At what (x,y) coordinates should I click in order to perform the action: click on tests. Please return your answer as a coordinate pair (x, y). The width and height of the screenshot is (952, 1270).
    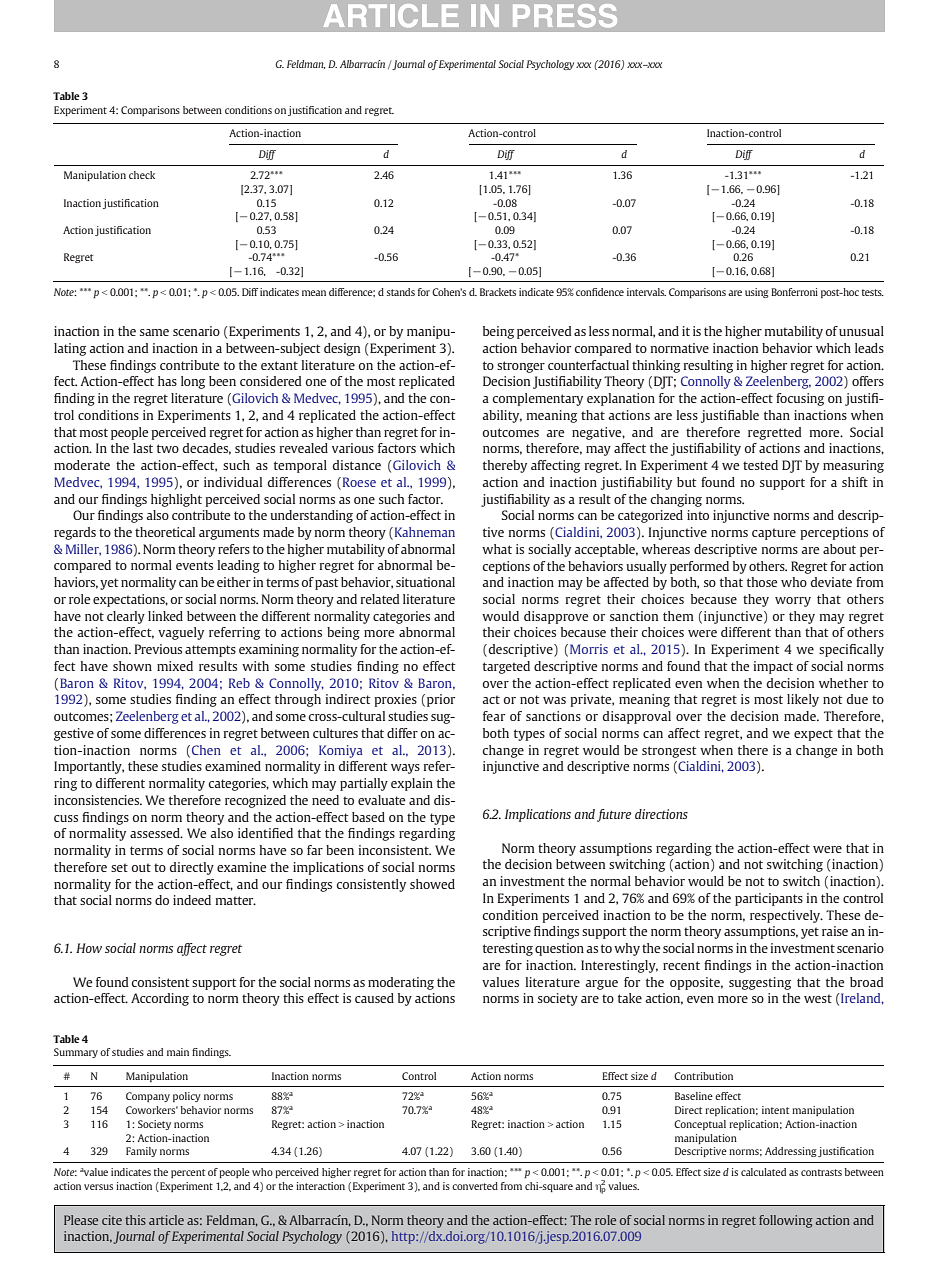
    Looking at the image, I should click on (873, 292).
